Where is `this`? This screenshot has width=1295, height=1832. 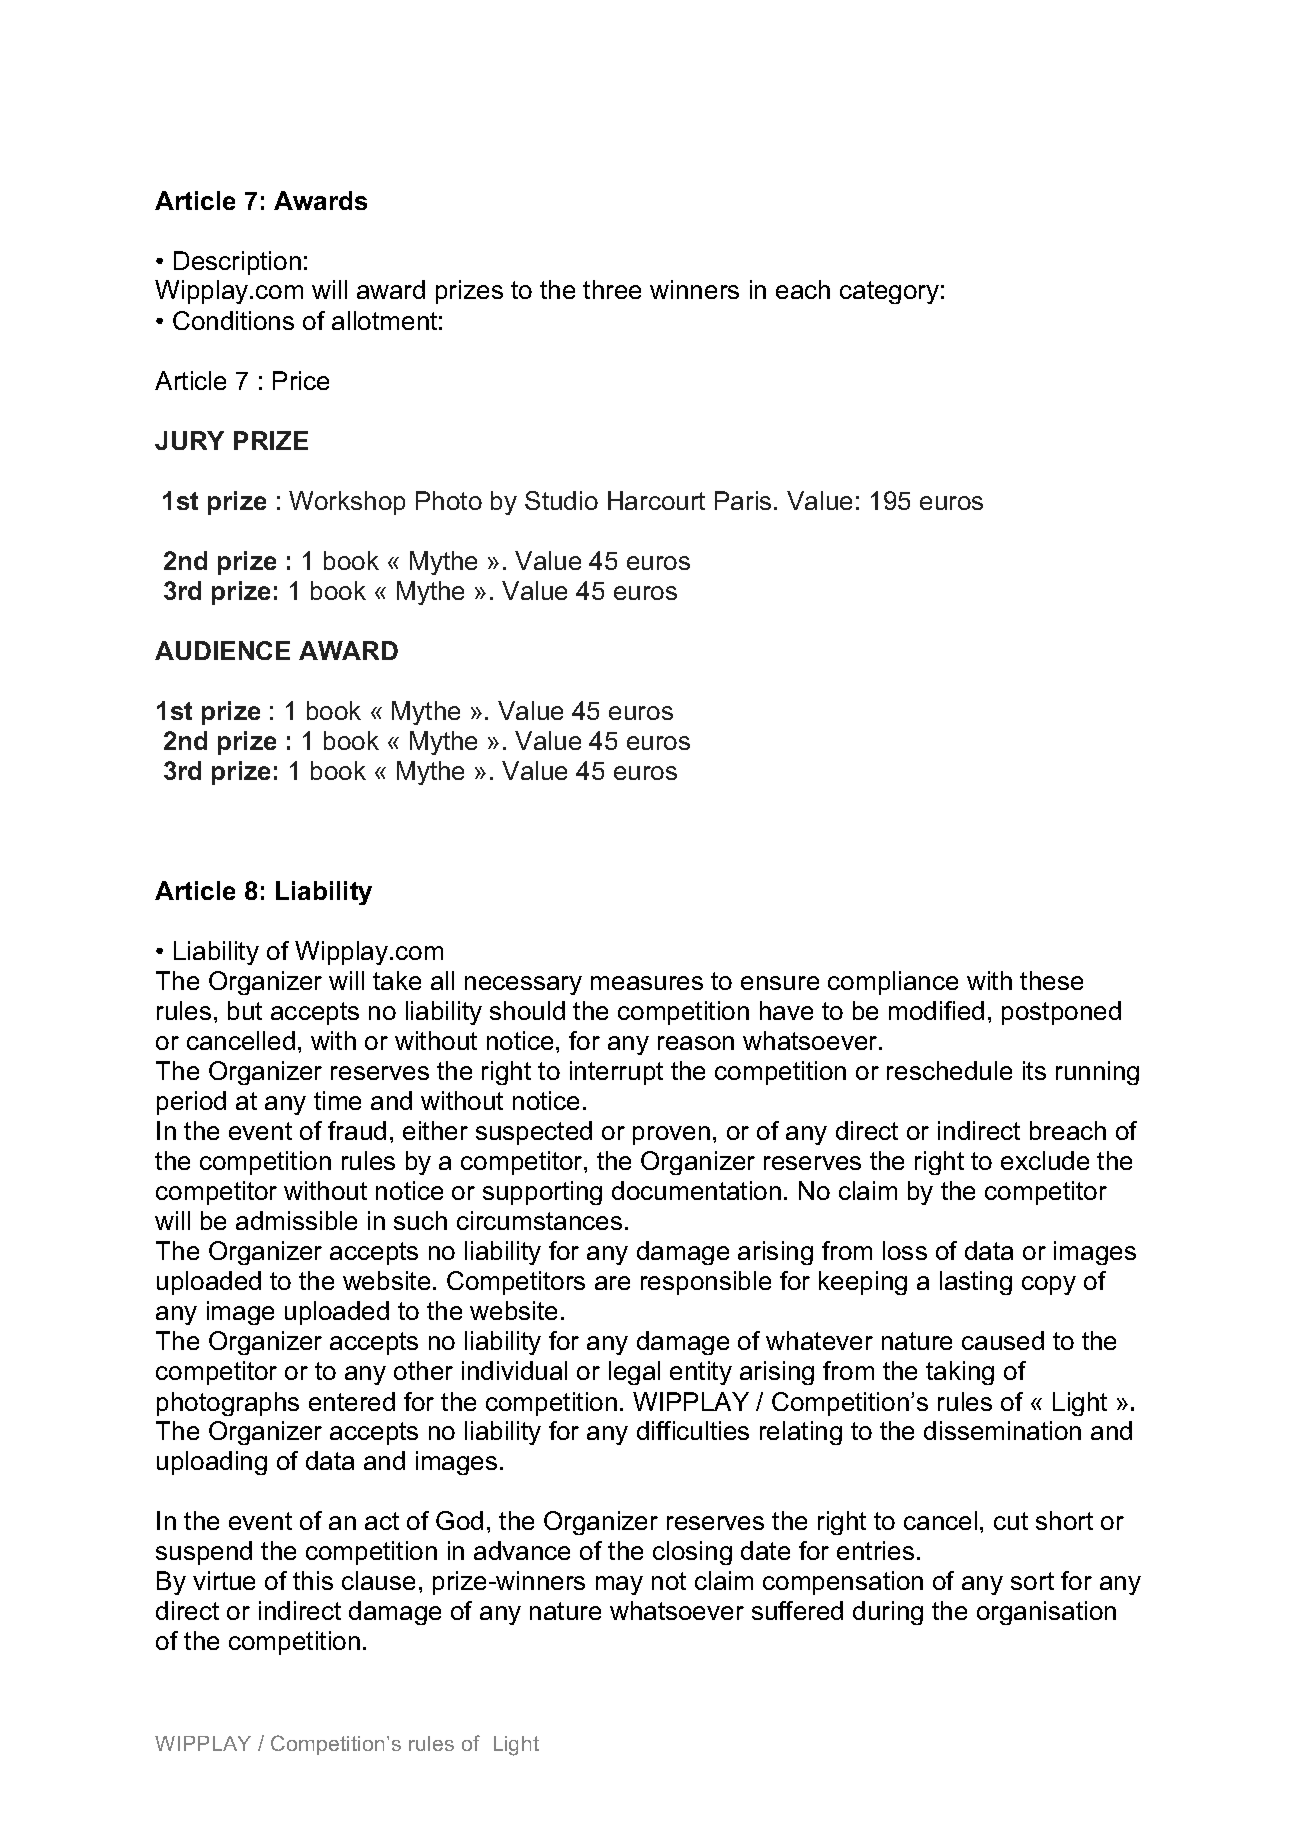
this is located at coordinates (313, 1580).
